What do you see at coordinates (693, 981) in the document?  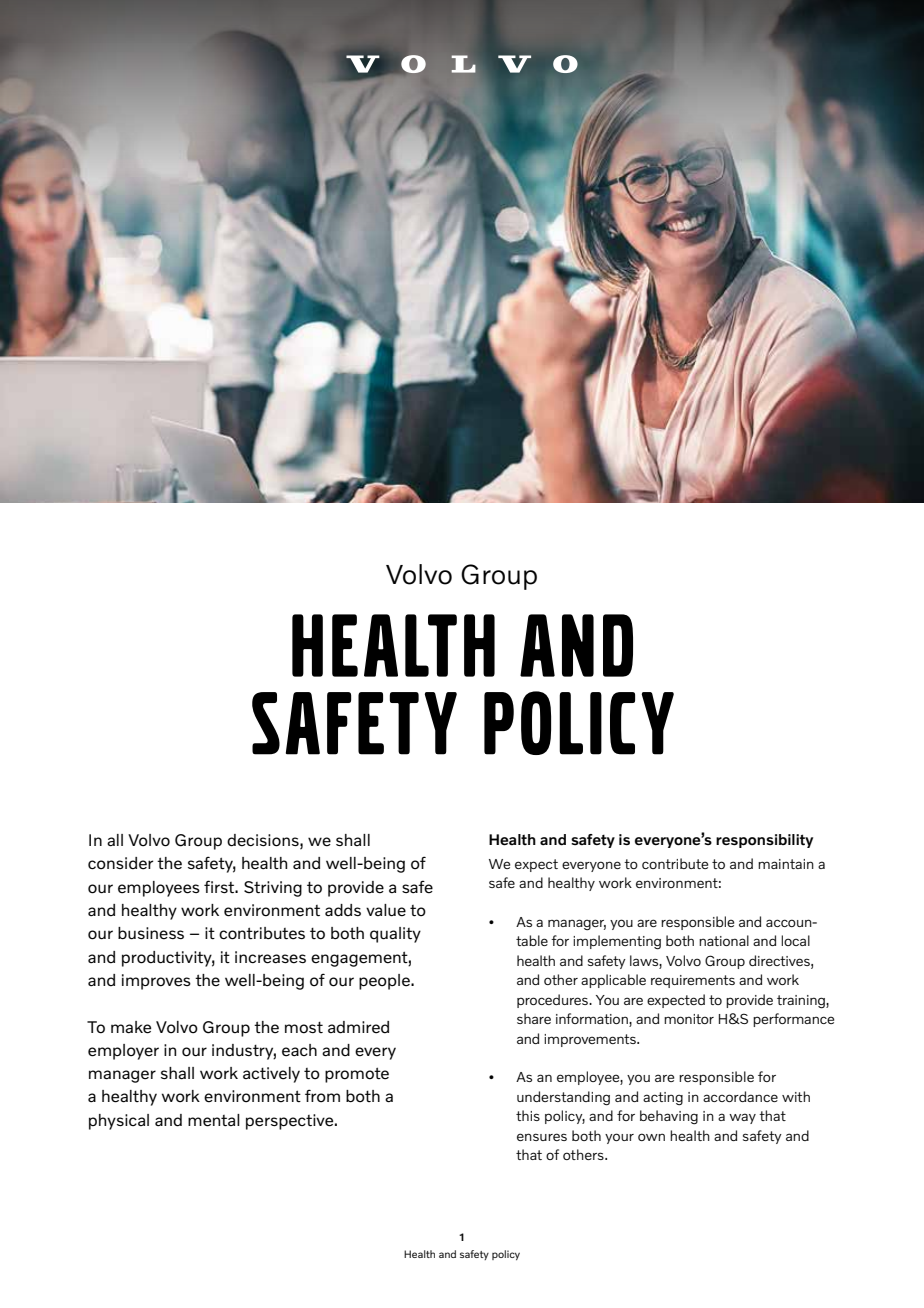 I see `requirements` at bounding box center [693, 981].
